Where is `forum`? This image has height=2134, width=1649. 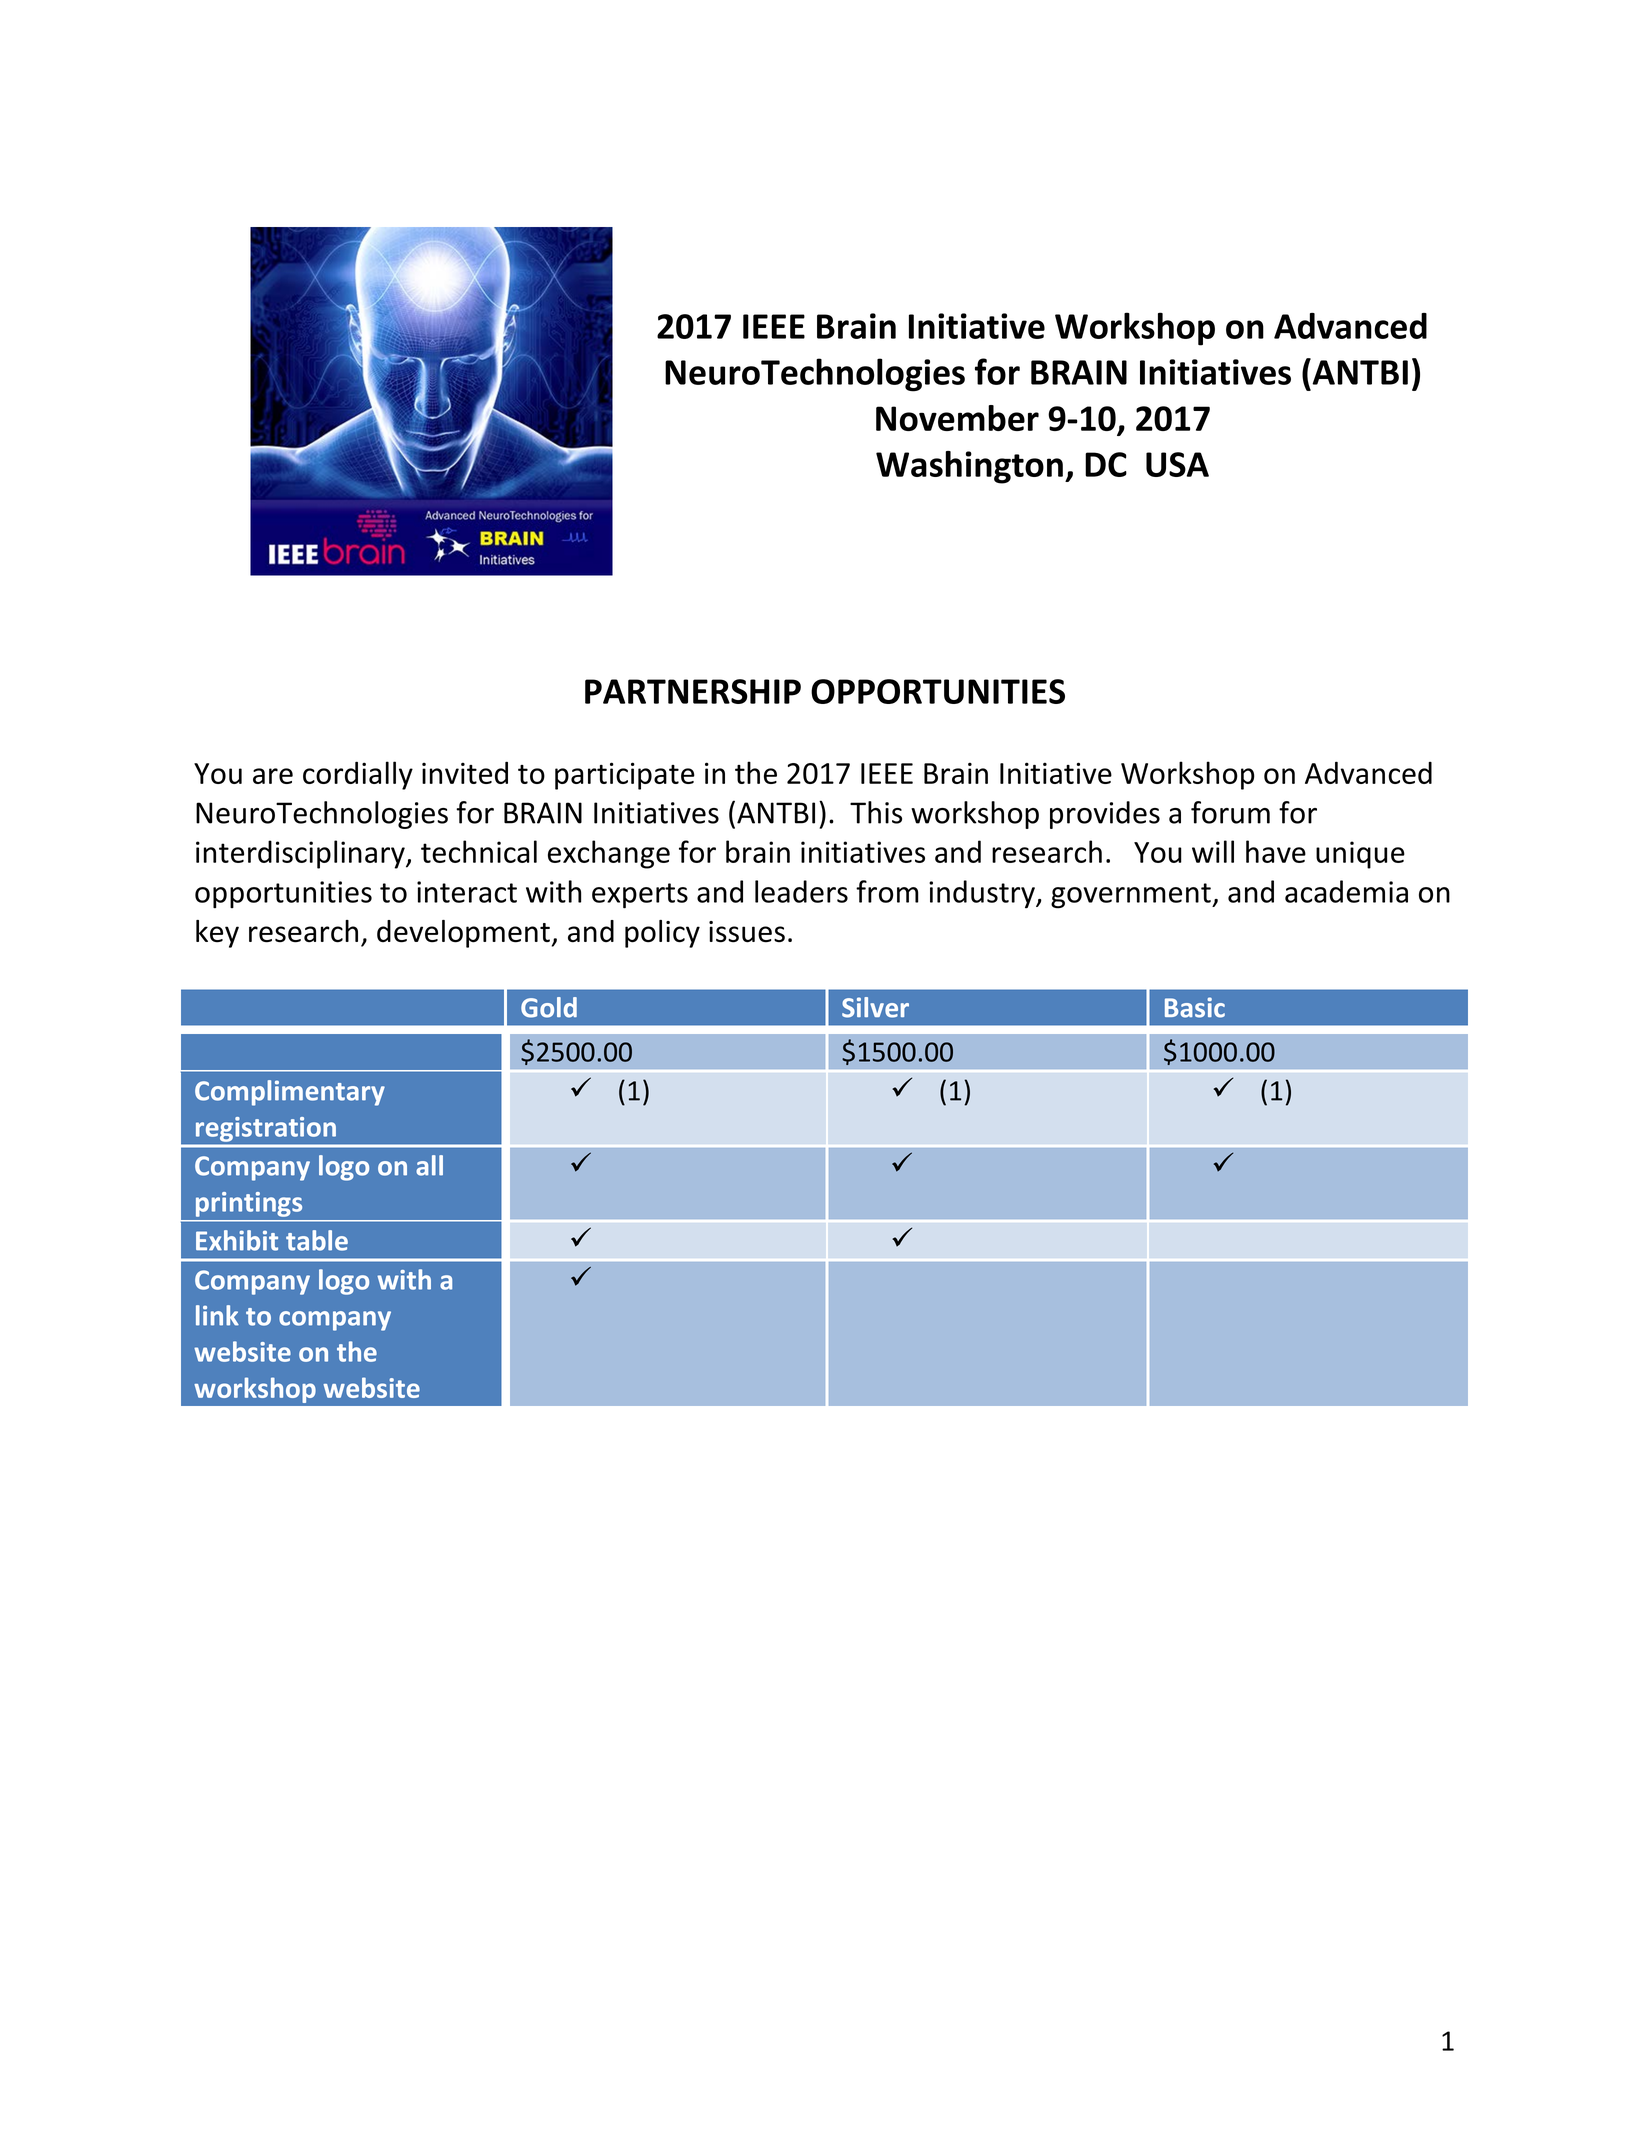 forum is located at coordinates (1230, 812).
